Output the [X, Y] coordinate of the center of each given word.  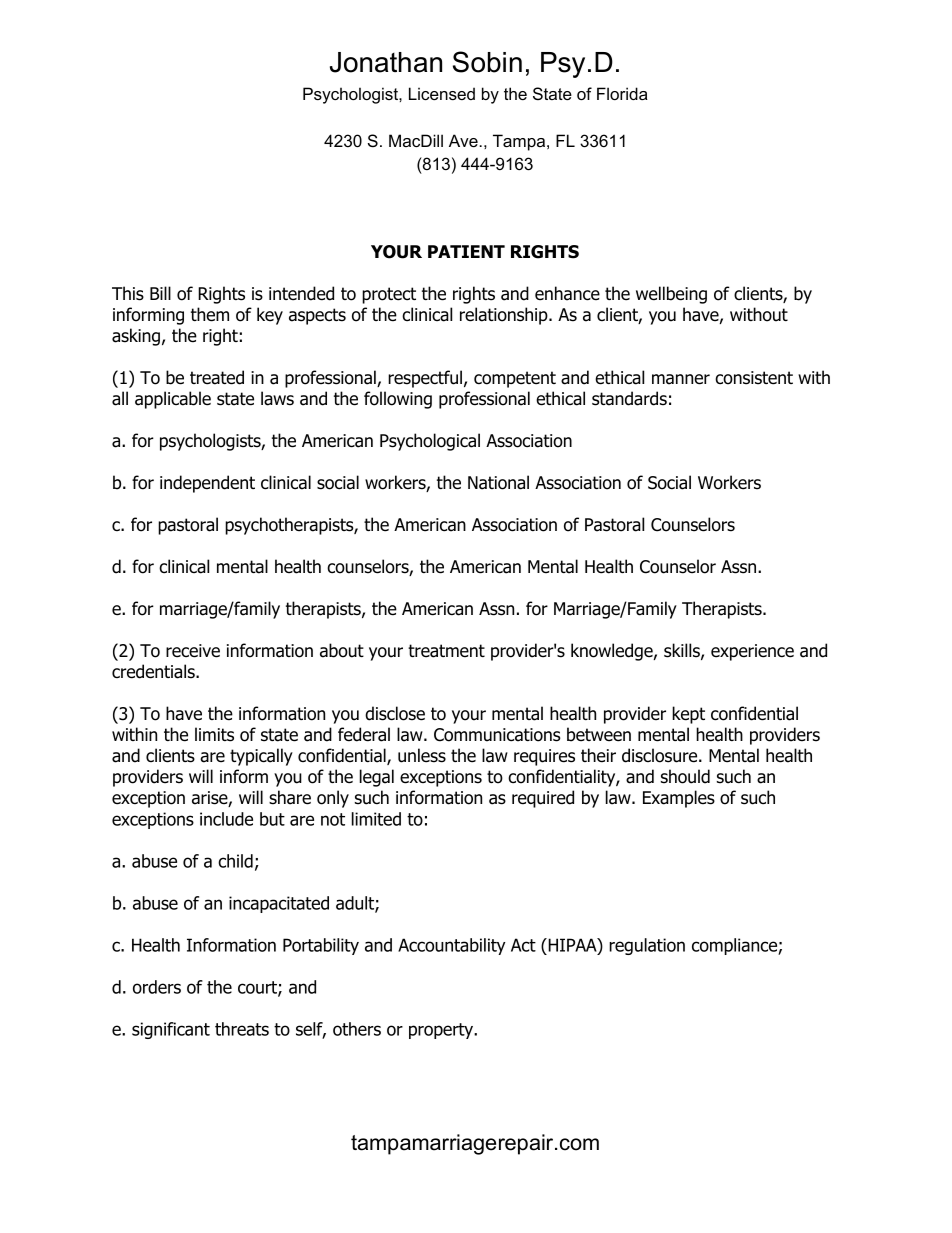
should [685, 776]
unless [422, 755]
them [210, 314]
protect [389, 295]
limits [214, 734]
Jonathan [386, 62]
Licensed [442, 93]
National [498, 482]
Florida [622, 93]
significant [171, 1030]
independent [207, 484]
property [442, 1031]
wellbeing [671, 295]
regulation [647, 946]
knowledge [612, 652]
